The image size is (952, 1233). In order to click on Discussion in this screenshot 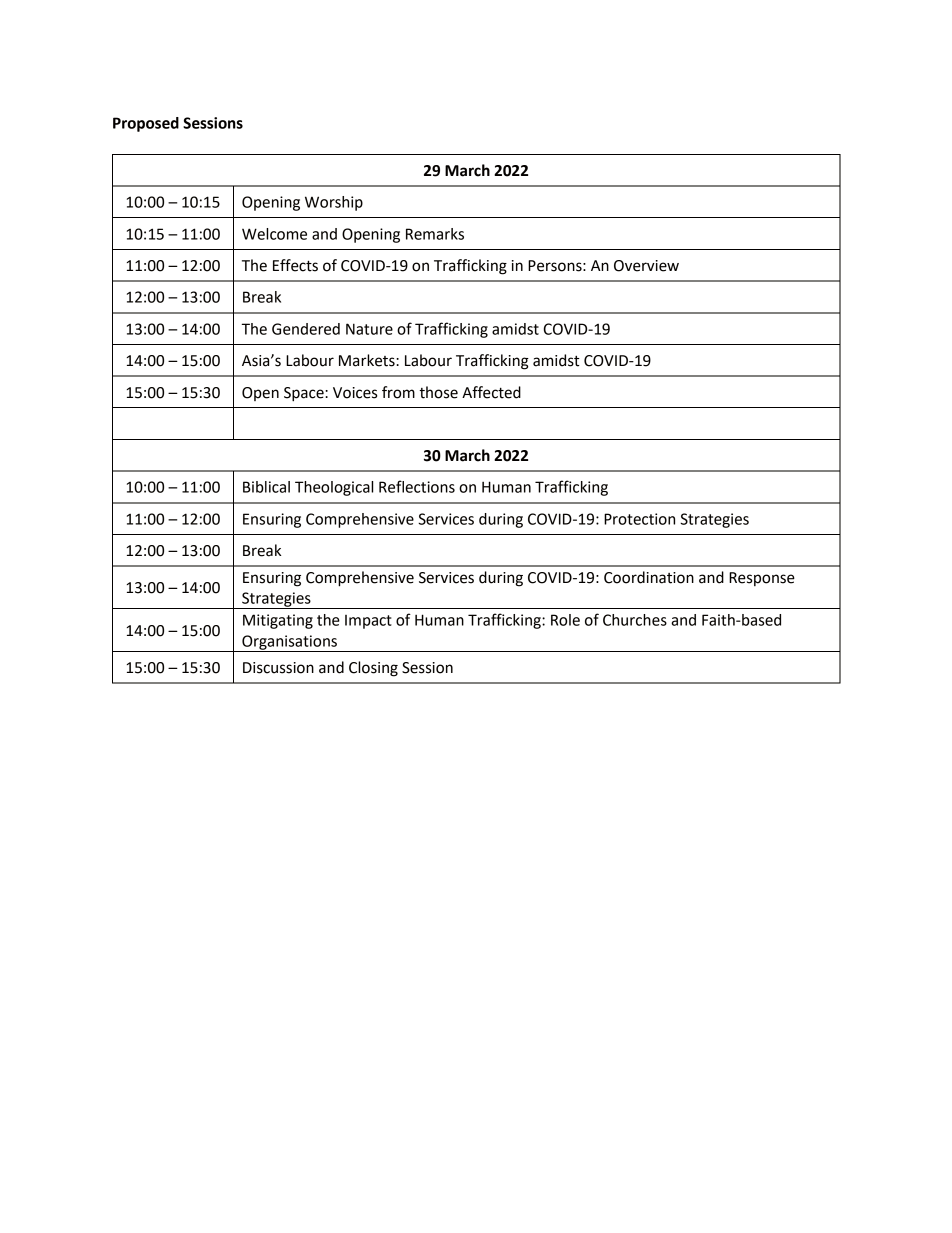, I will do `click(278, 668)`.
